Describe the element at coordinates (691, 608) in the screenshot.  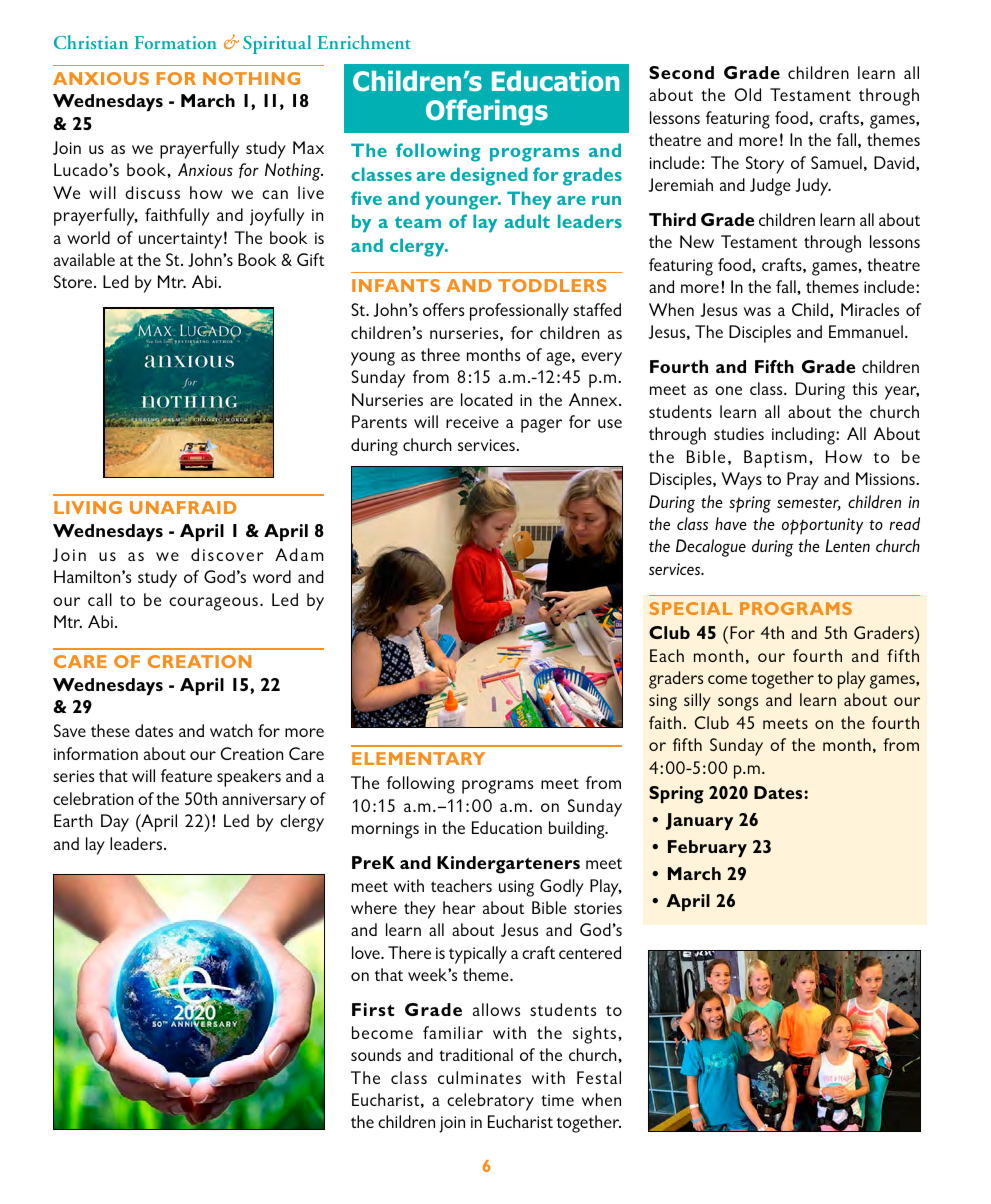
I see `SPECIAL` at that location.
